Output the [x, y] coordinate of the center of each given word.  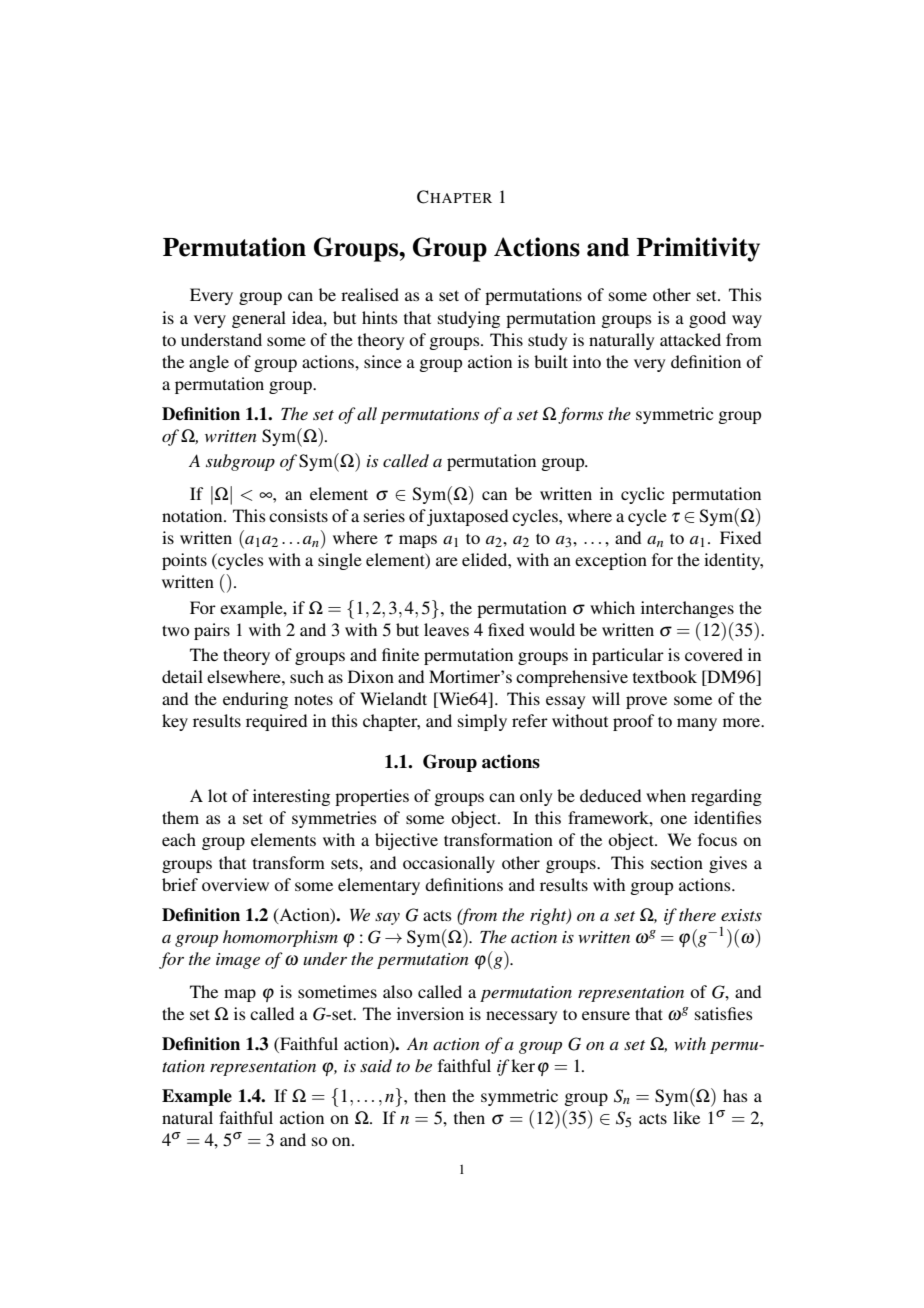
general [259, 319]
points [184, 561]
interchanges [687, 609]
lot [217, 795]
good [707, 319]
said [376, 1065]
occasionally [449, 864]
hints [380, 317]
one [673, 819]
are [447, 561]
